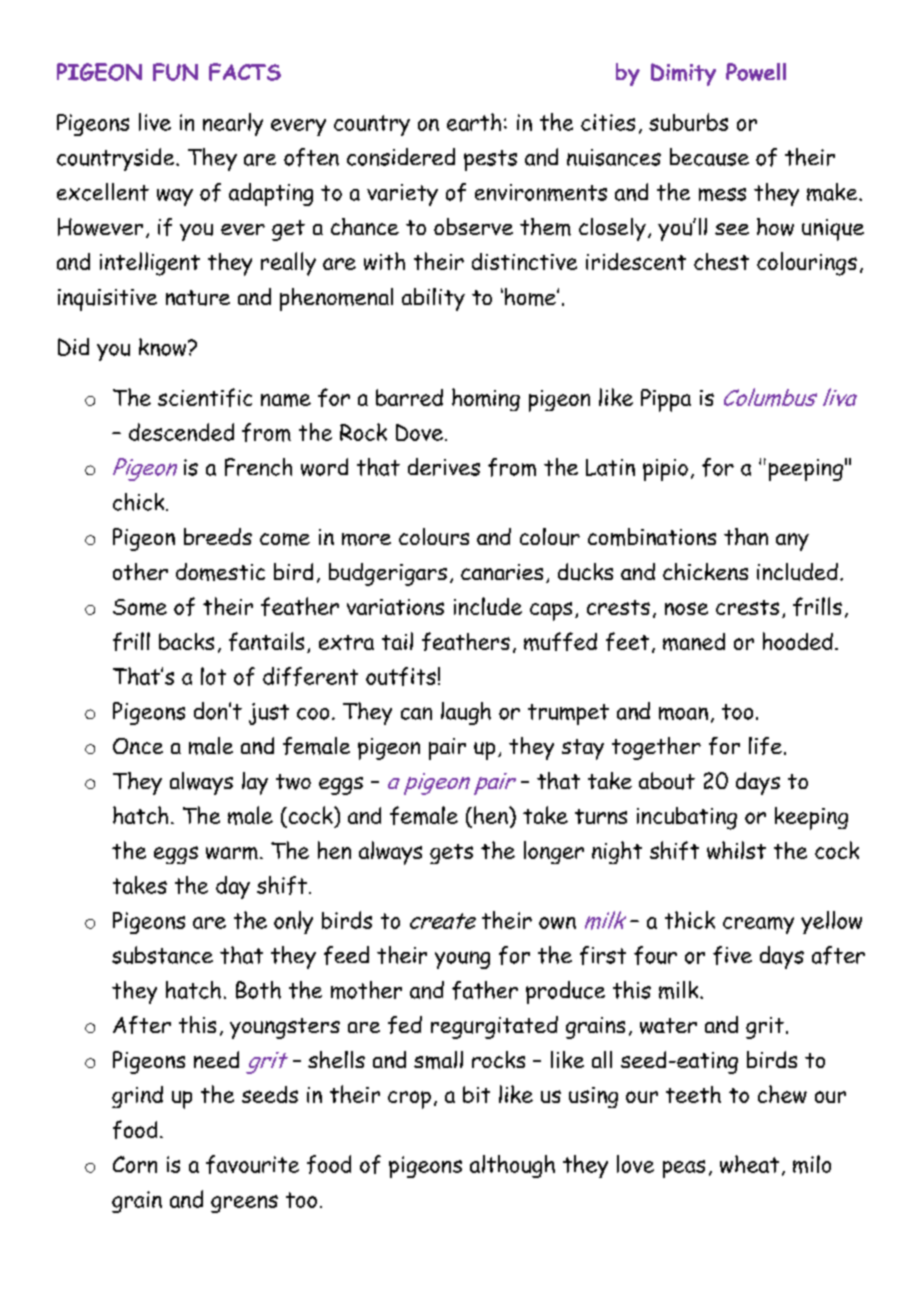 The width and height of the document is (924, 1308). I want to click on warm, so click(232, 853).
